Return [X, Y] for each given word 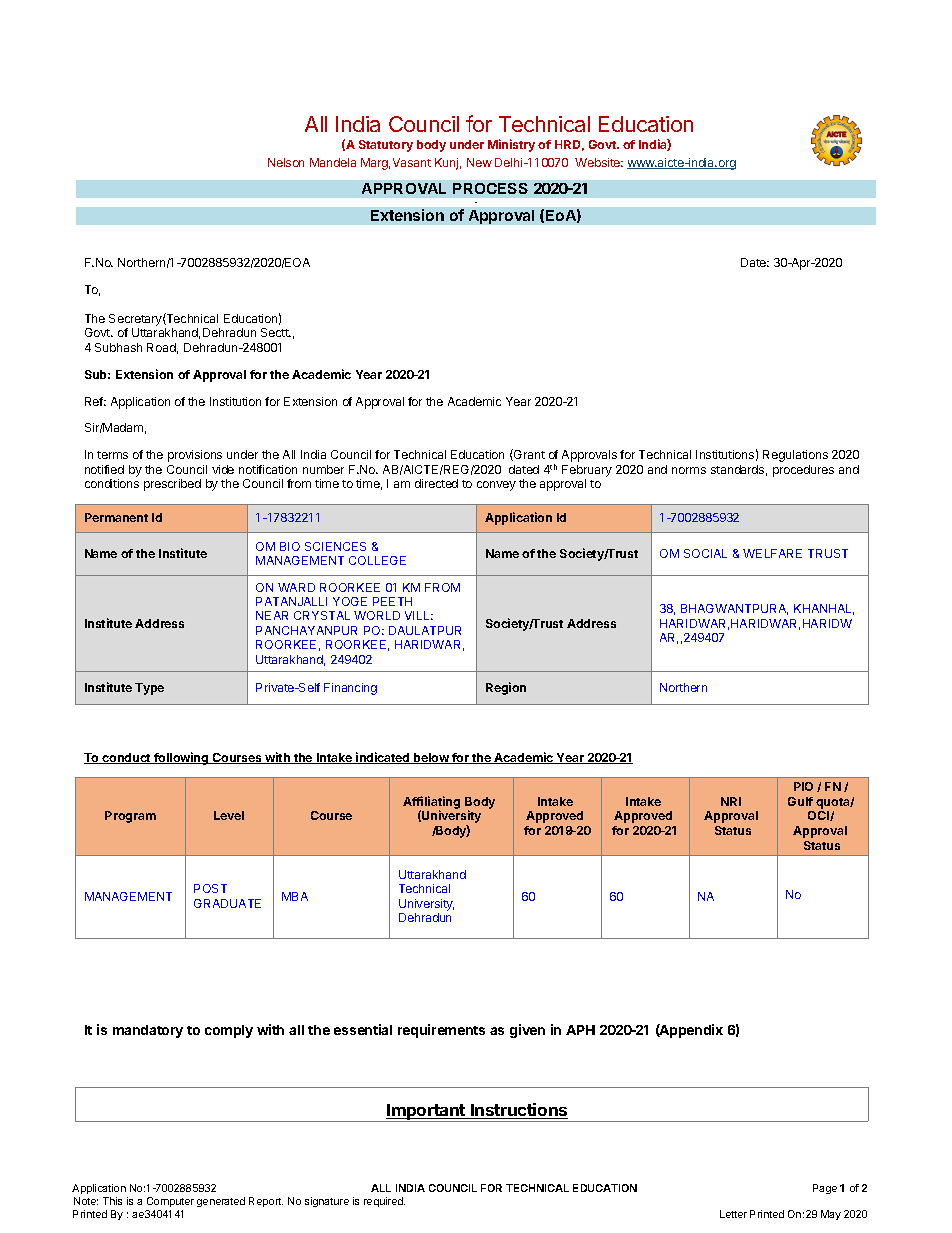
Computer [170, 1202]
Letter [733, 1214]
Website [599, 162]
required [384, 1202]
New [479, 162]
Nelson [286, 162]
